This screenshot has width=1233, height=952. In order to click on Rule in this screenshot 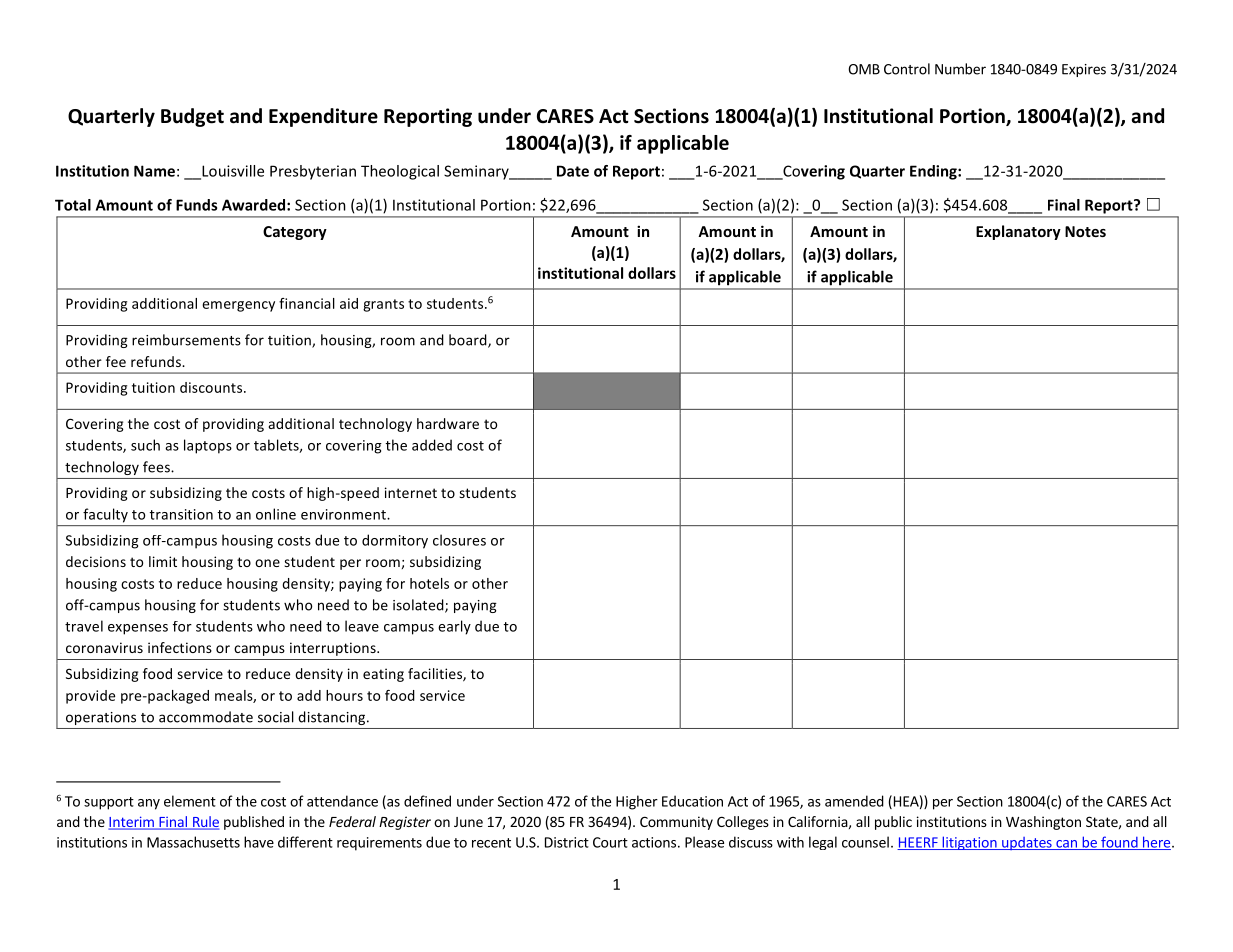, I will do `click(204, 822)`.
